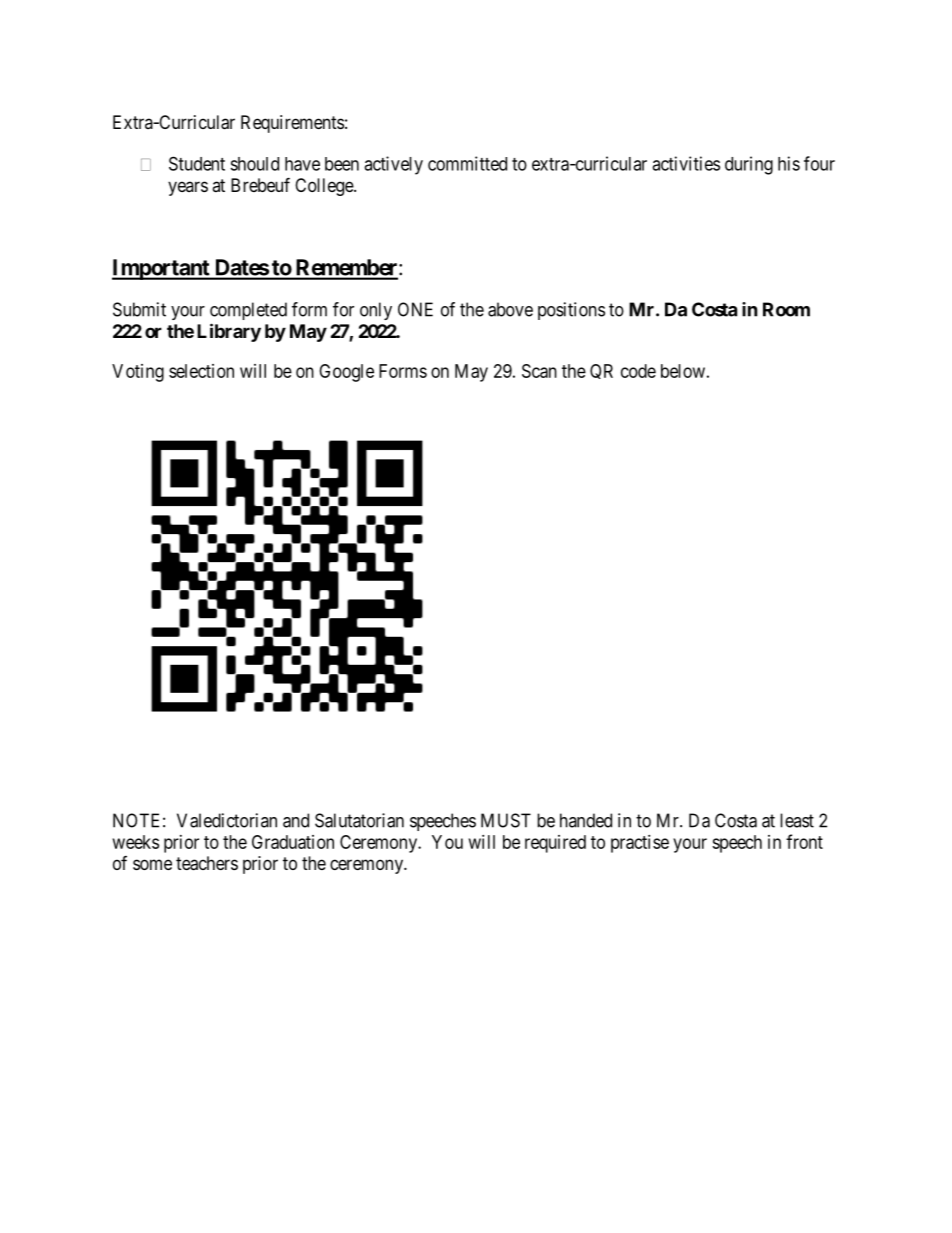 The image size is (952, 1233). Describe the element at coordinates (510, 309) in the screenshot. I see `above` at that location.
